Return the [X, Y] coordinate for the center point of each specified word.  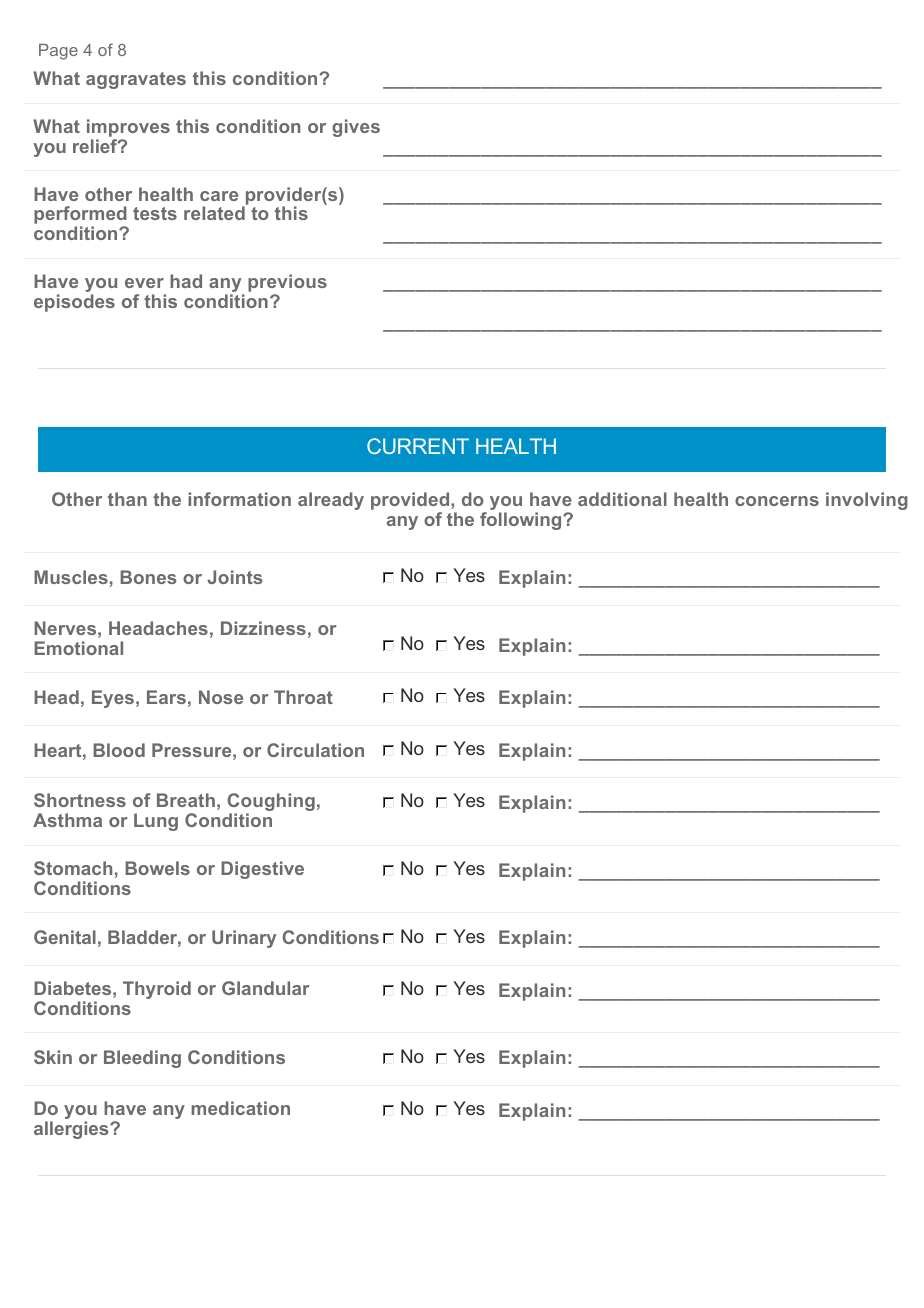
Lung [156, 822]
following [522, 521]
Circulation [315, 750]
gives [356, 128]
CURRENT [418, 446]
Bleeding [142, 1059]
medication [240, 1108]
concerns [777, 501]
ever [144, 283]
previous [287, 284]
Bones [148, 577]
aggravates [136, 80]
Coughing [271, 803]
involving [867, 501]
